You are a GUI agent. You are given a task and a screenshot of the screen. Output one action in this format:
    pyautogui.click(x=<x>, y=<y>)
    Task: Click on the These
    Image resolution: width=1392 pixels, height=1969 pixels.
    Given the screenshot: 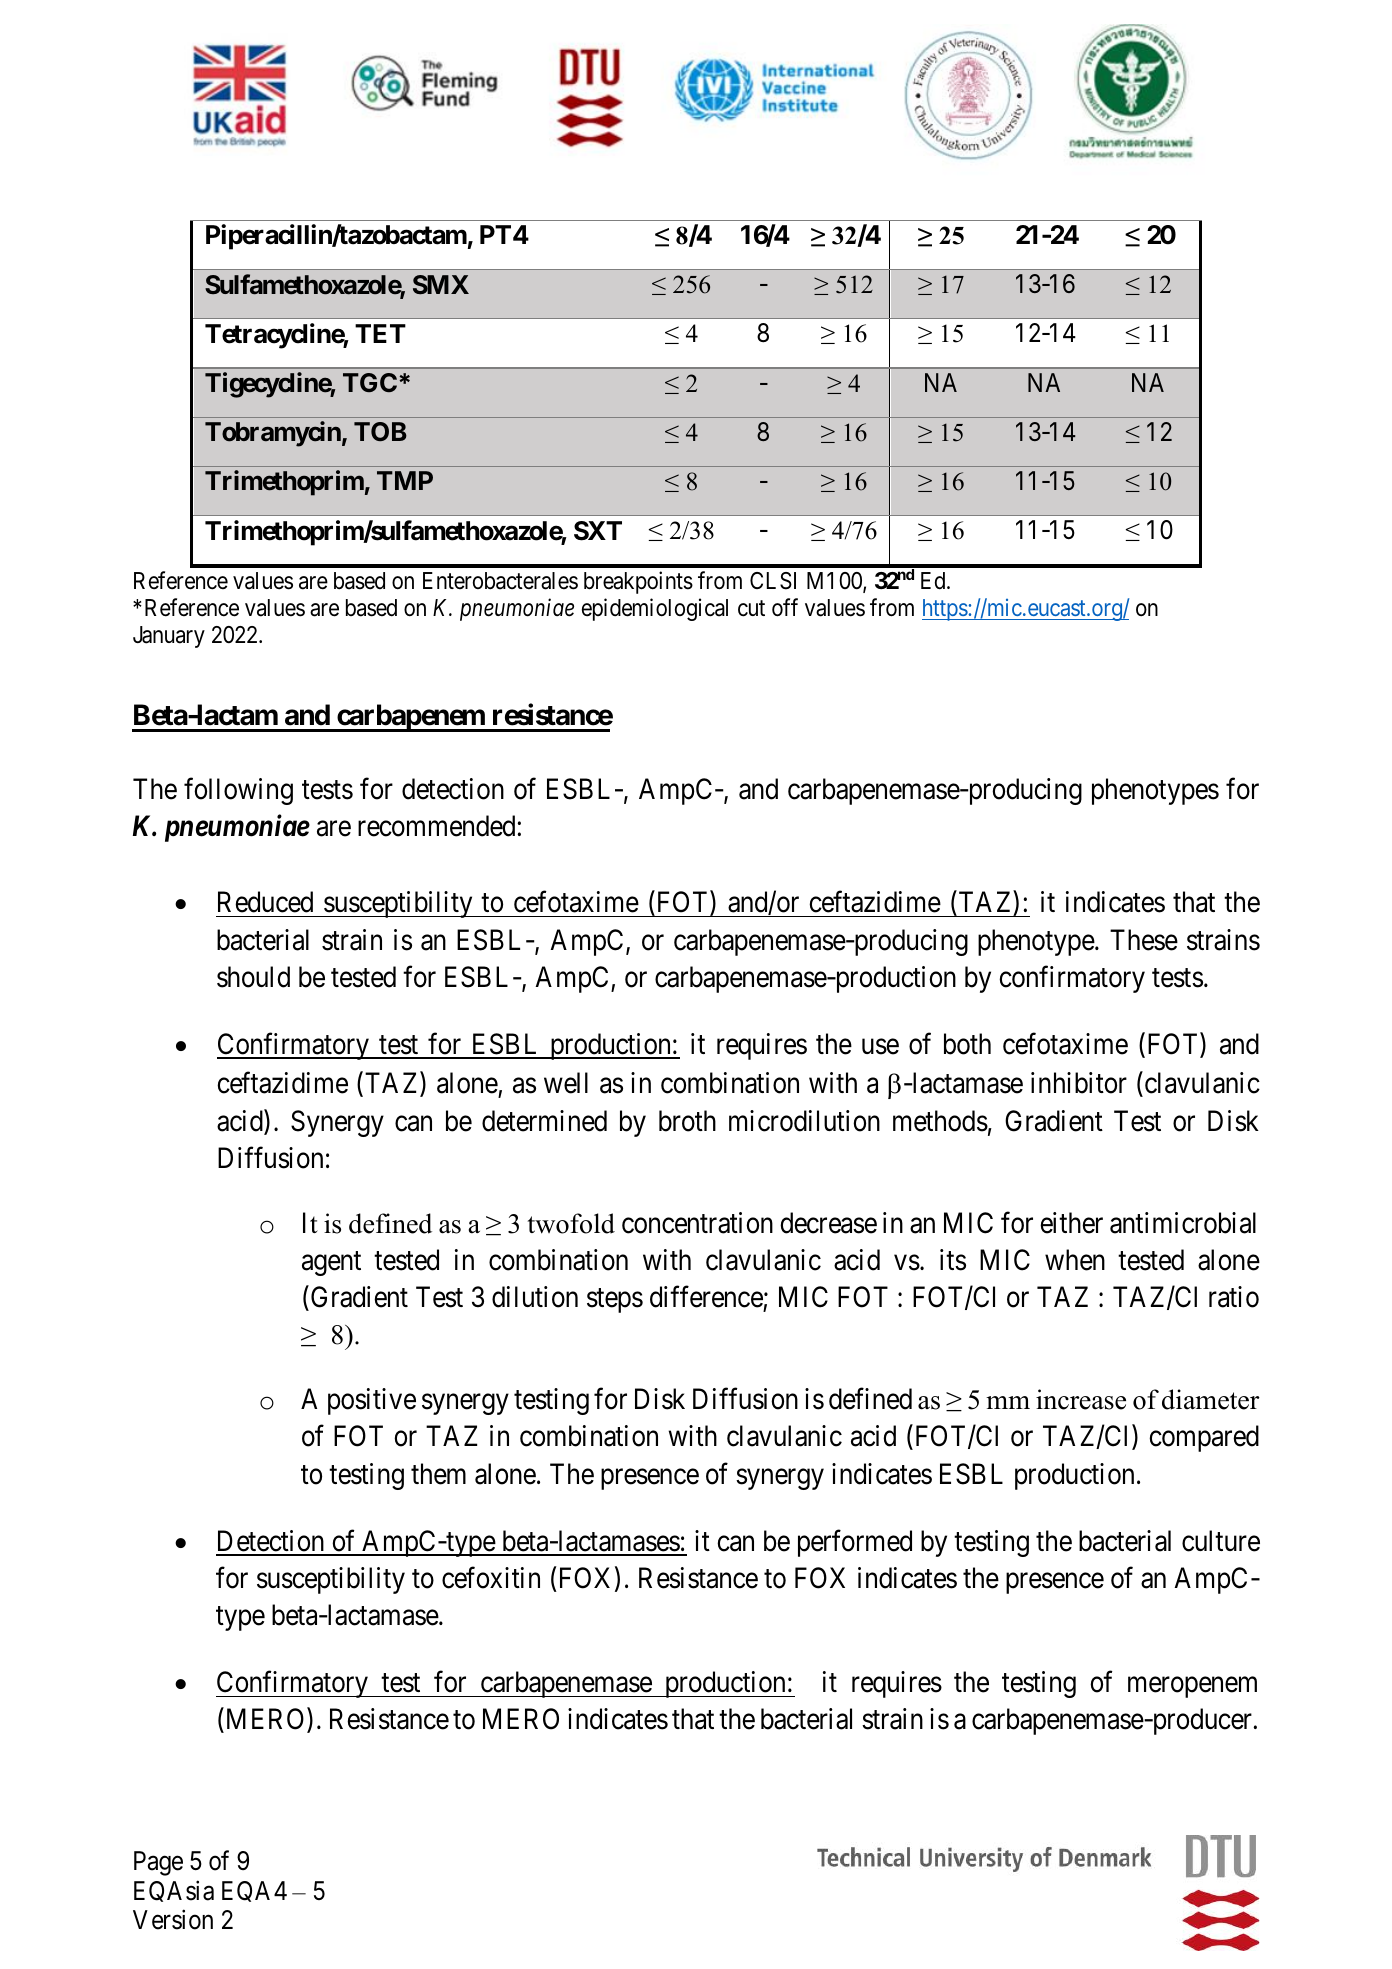 What is the action you would take?
    pyautogui.click(x=1144, y=940)
